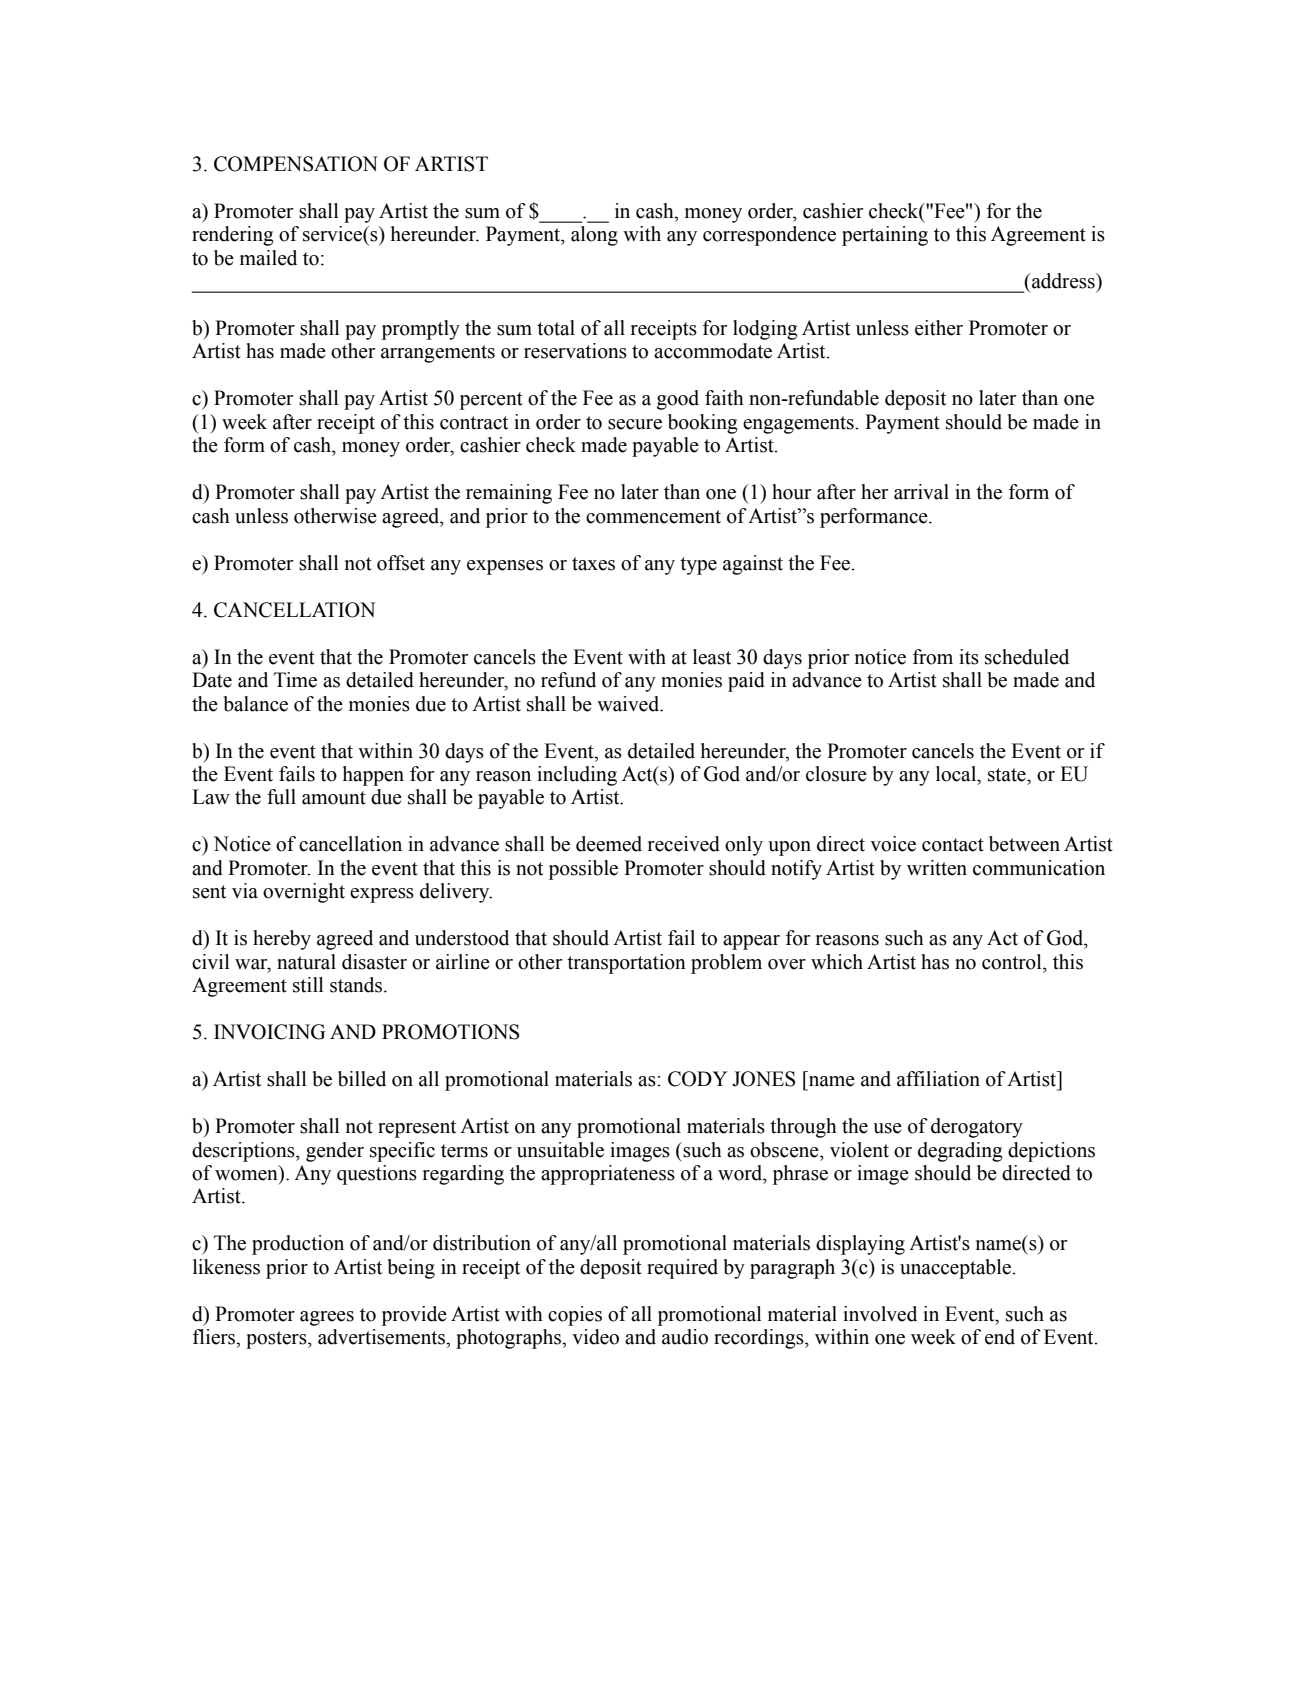  I want to click on pertaining, so click(885, 236).
